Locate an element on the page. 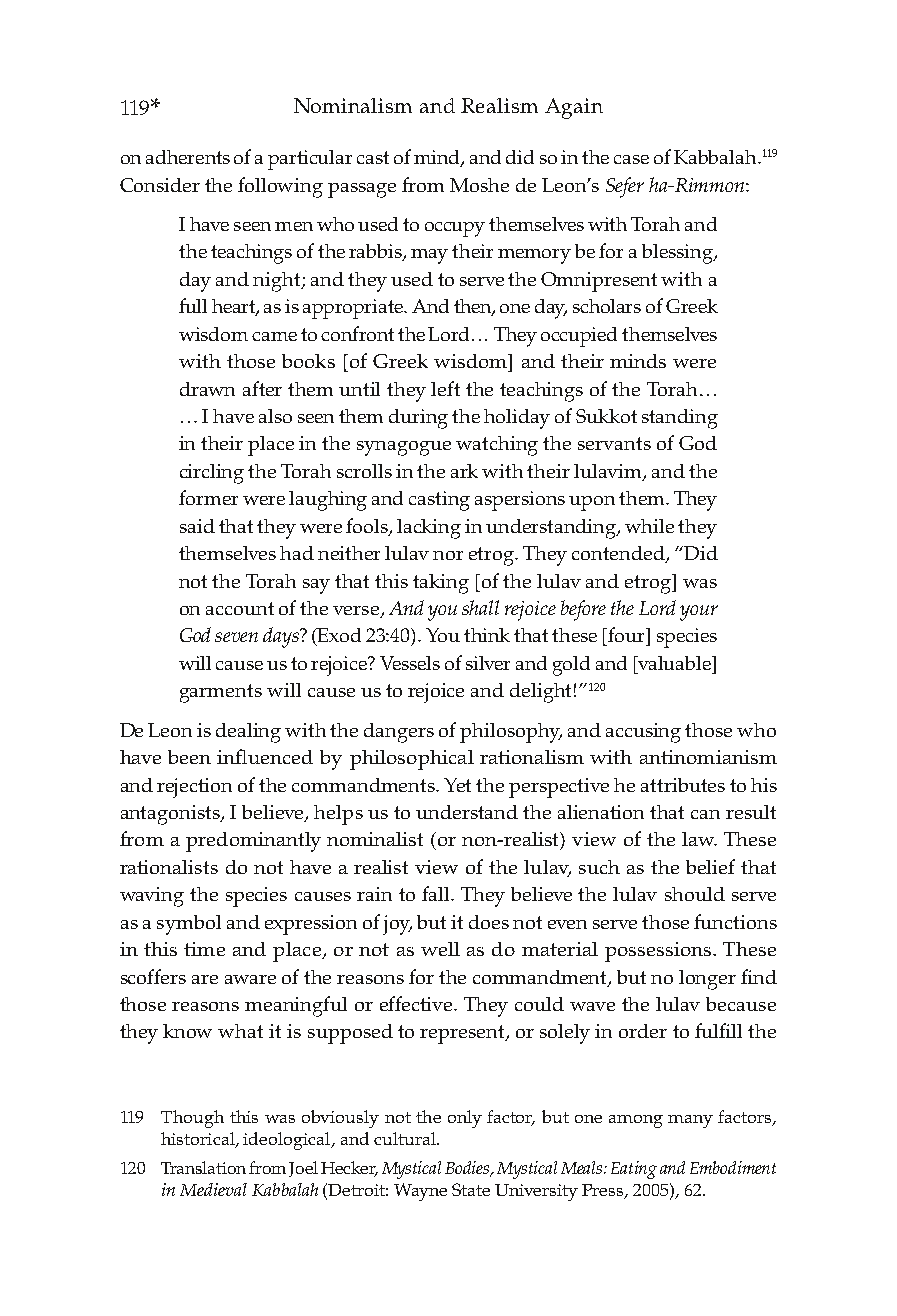  account is located at coordinates (240, 608).
